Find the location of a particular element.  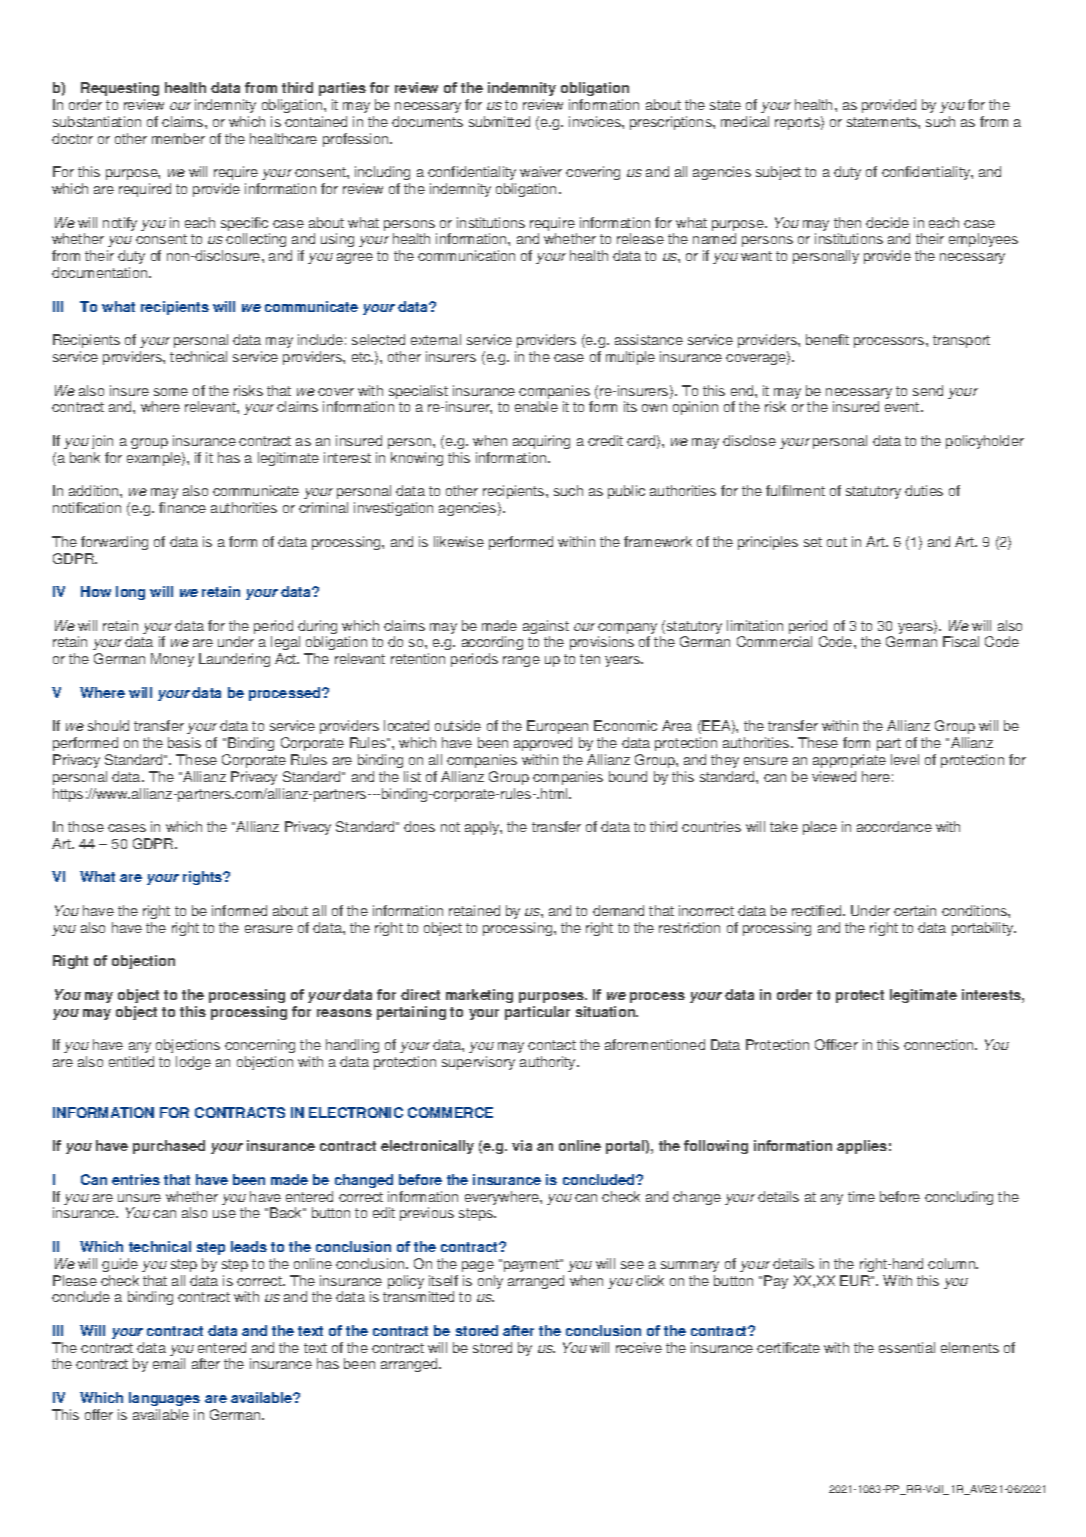

basis is located at coordinates (184, 742).
